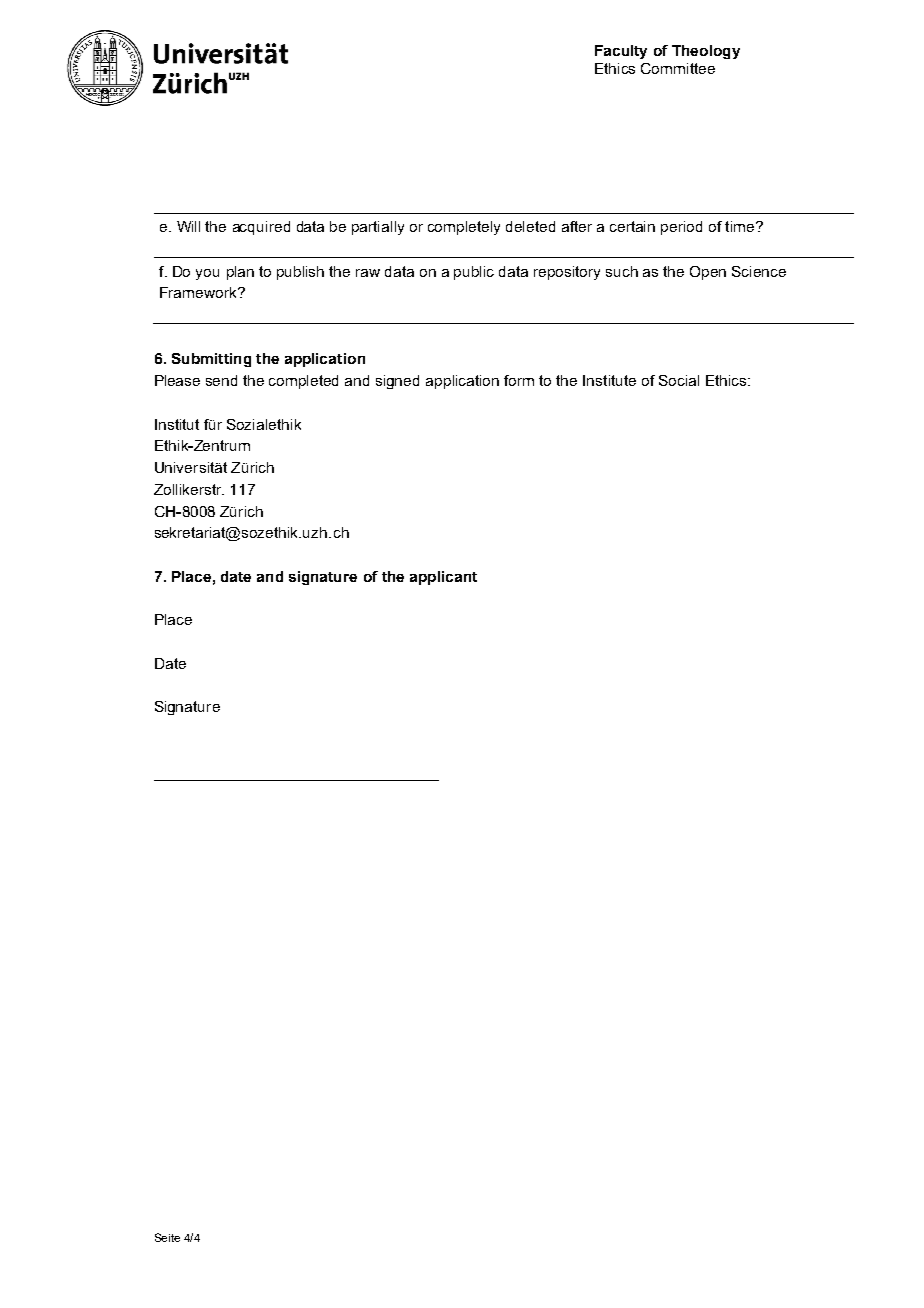 The image size is (924, 1308). I want to click on signed, so click(397, 382).
